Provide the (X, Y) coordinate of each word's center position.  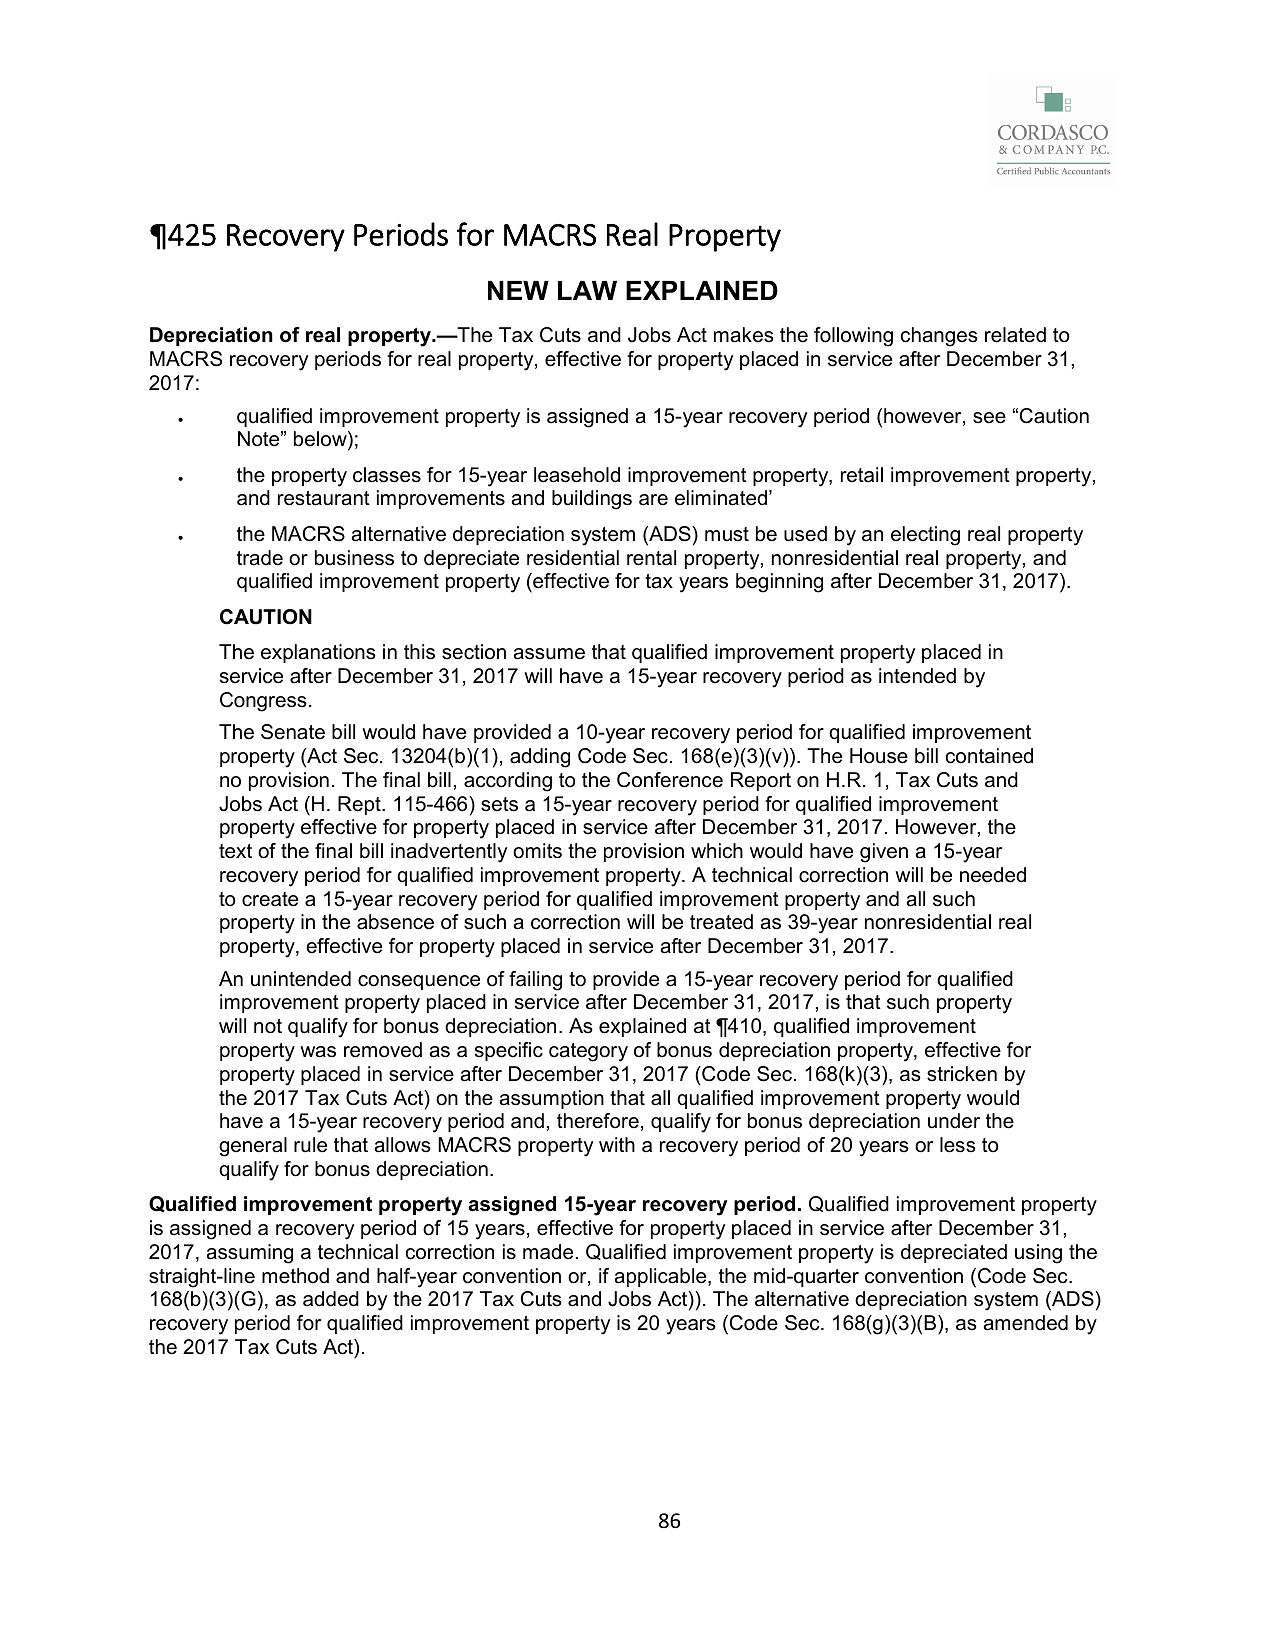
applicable (662, 1277)
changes (939, 337)
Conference (670, 780)
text (235, 851)
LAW (587, 290)
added (331, 1299)
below (321, 440)
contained (989, 756)
